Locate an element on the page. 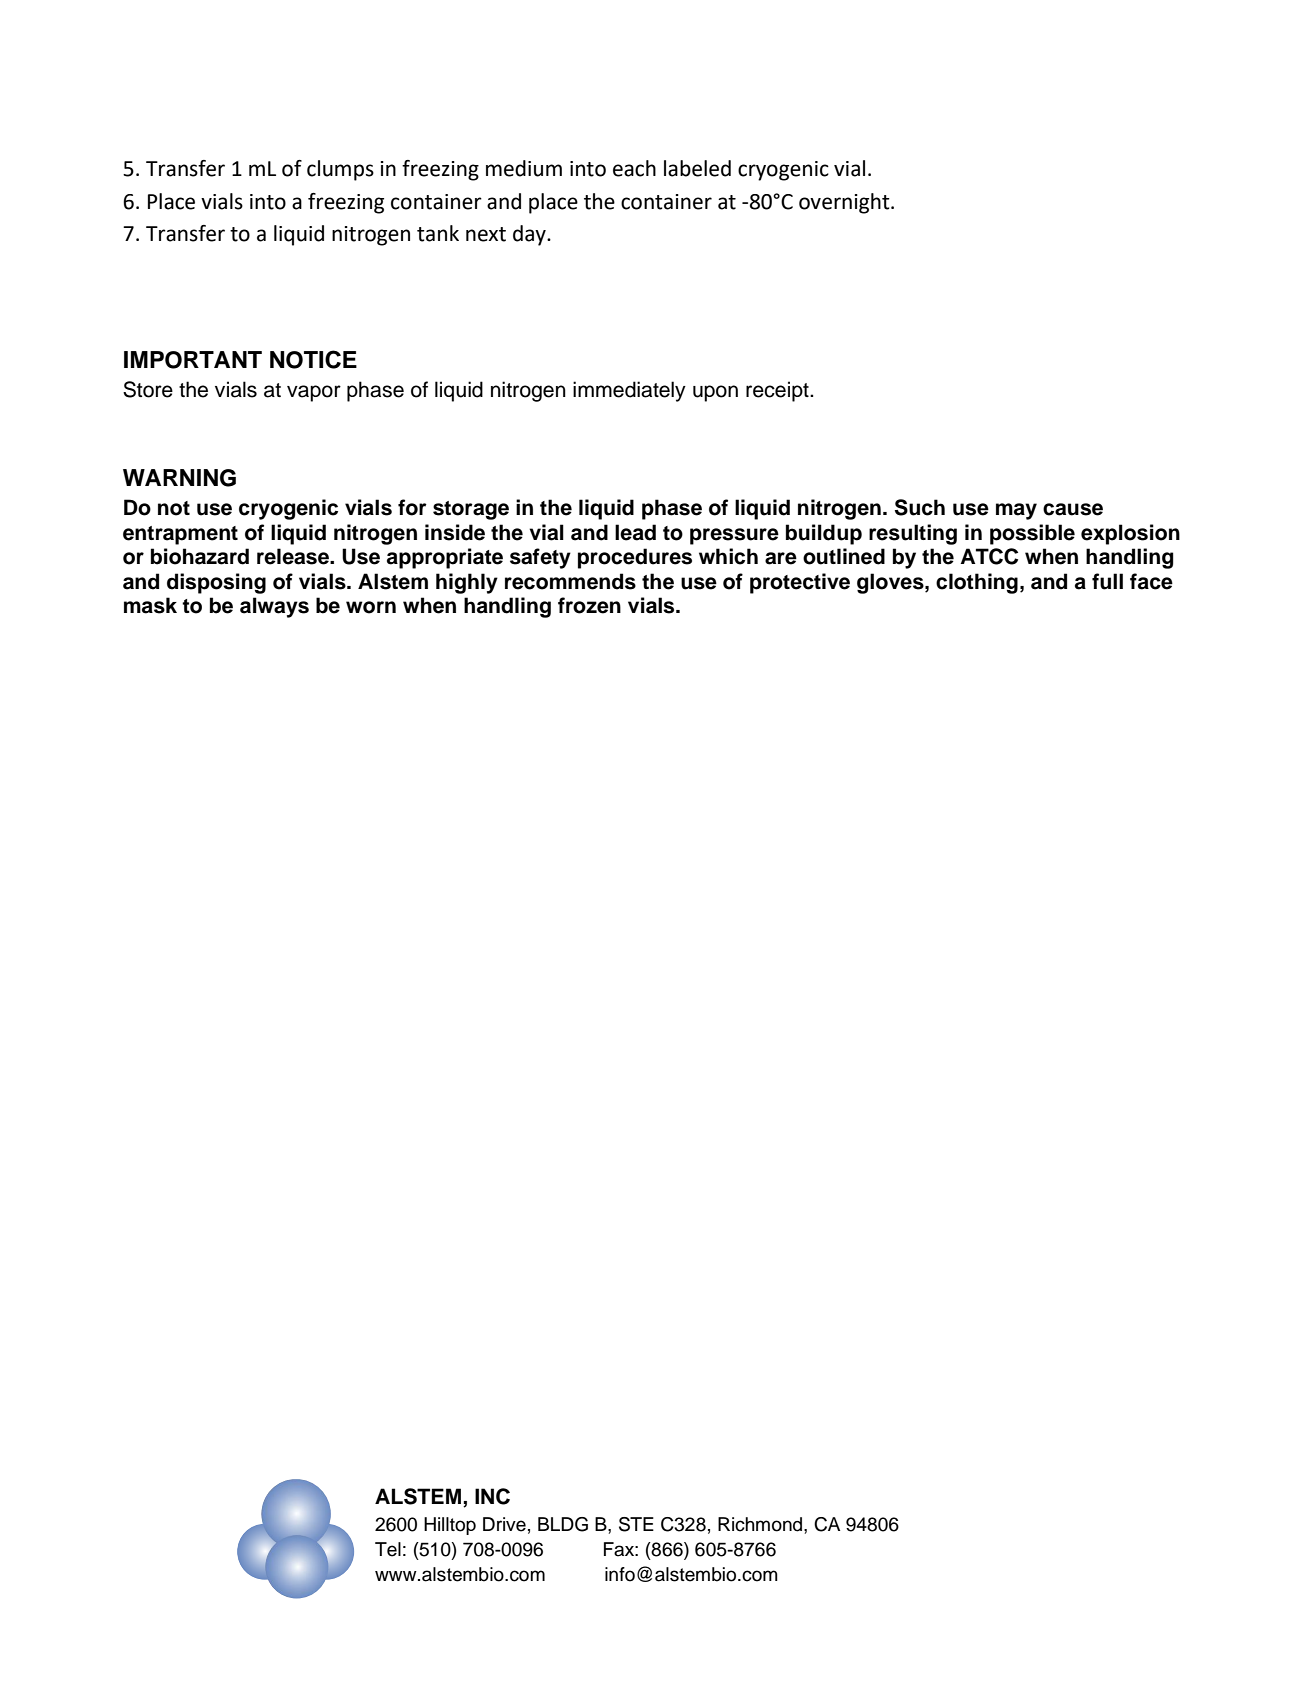 This document has width=1304, height=1687. clothing is located at coordinates (977, 583).
